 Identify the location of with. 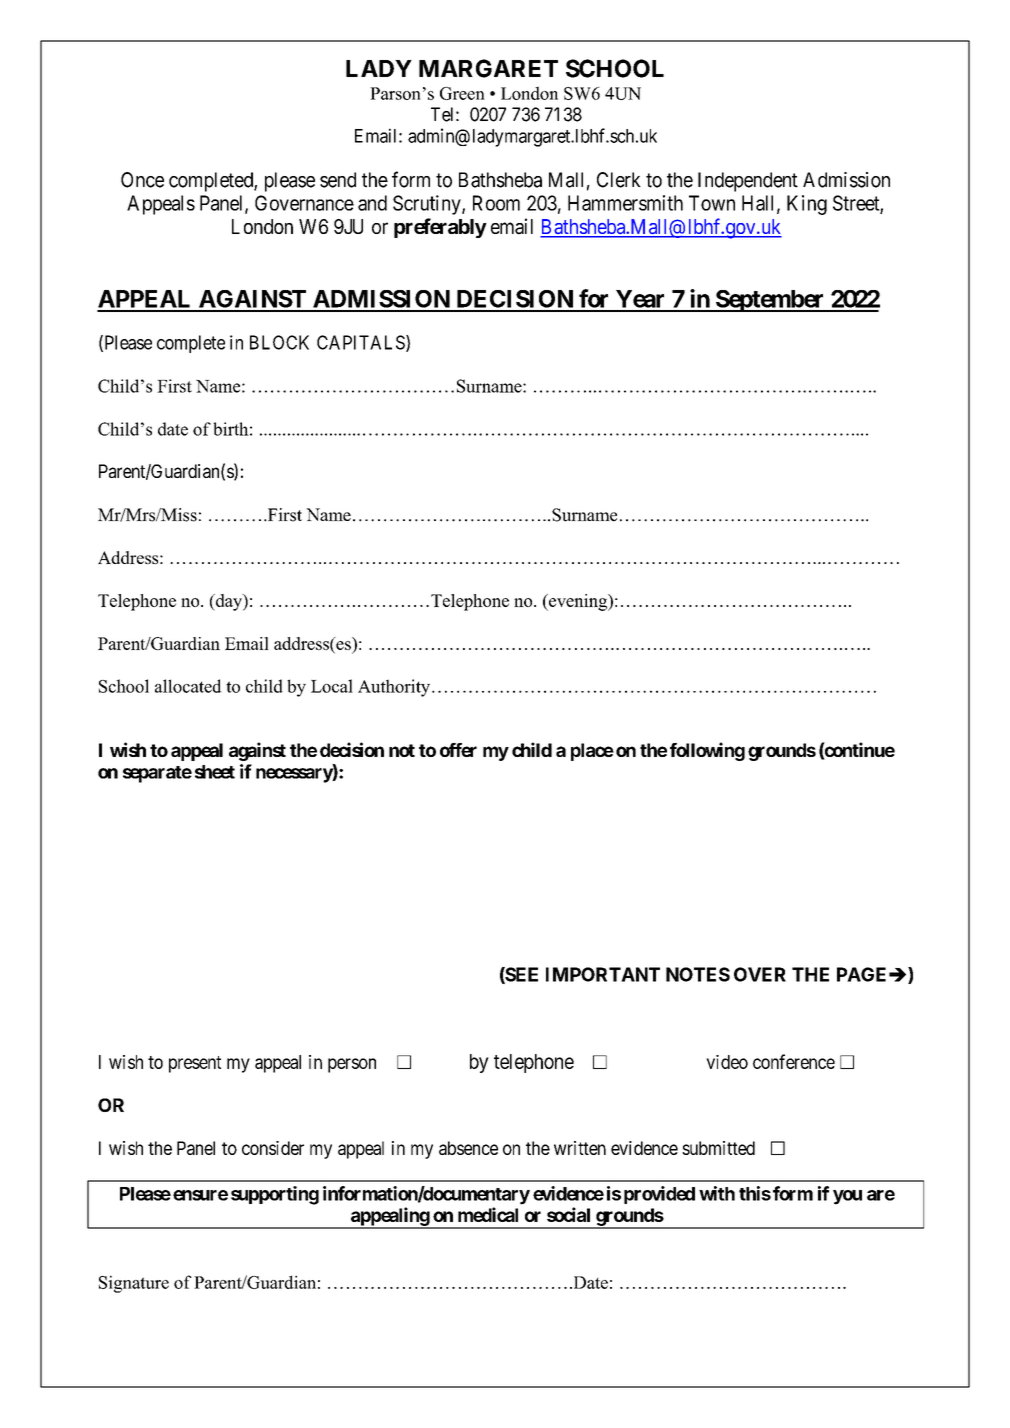
(717, 1193).
